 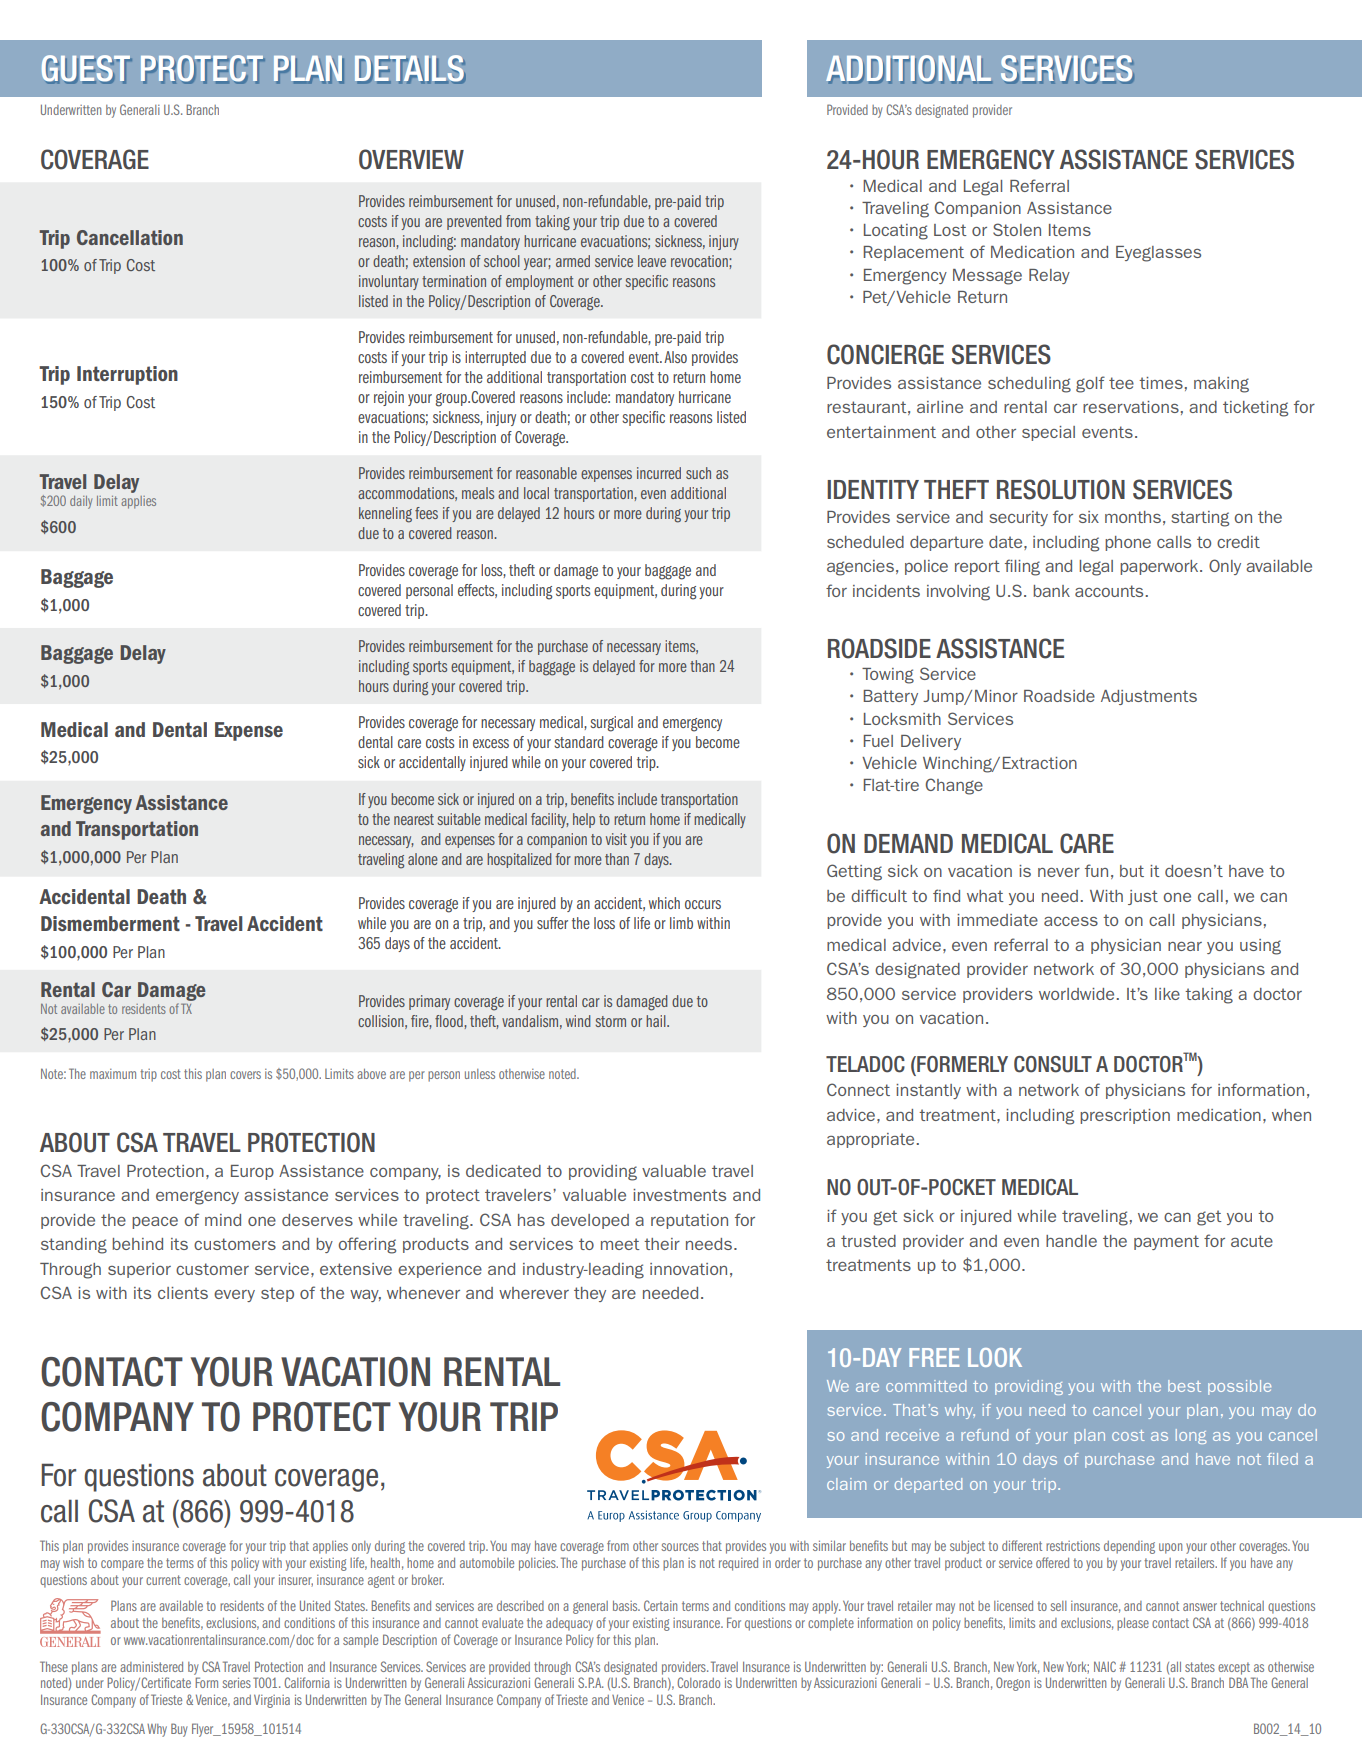 What do you see at coordinates (1166, 1242) in the page?
I see `payment` at bounding box center [1166, 1242].
